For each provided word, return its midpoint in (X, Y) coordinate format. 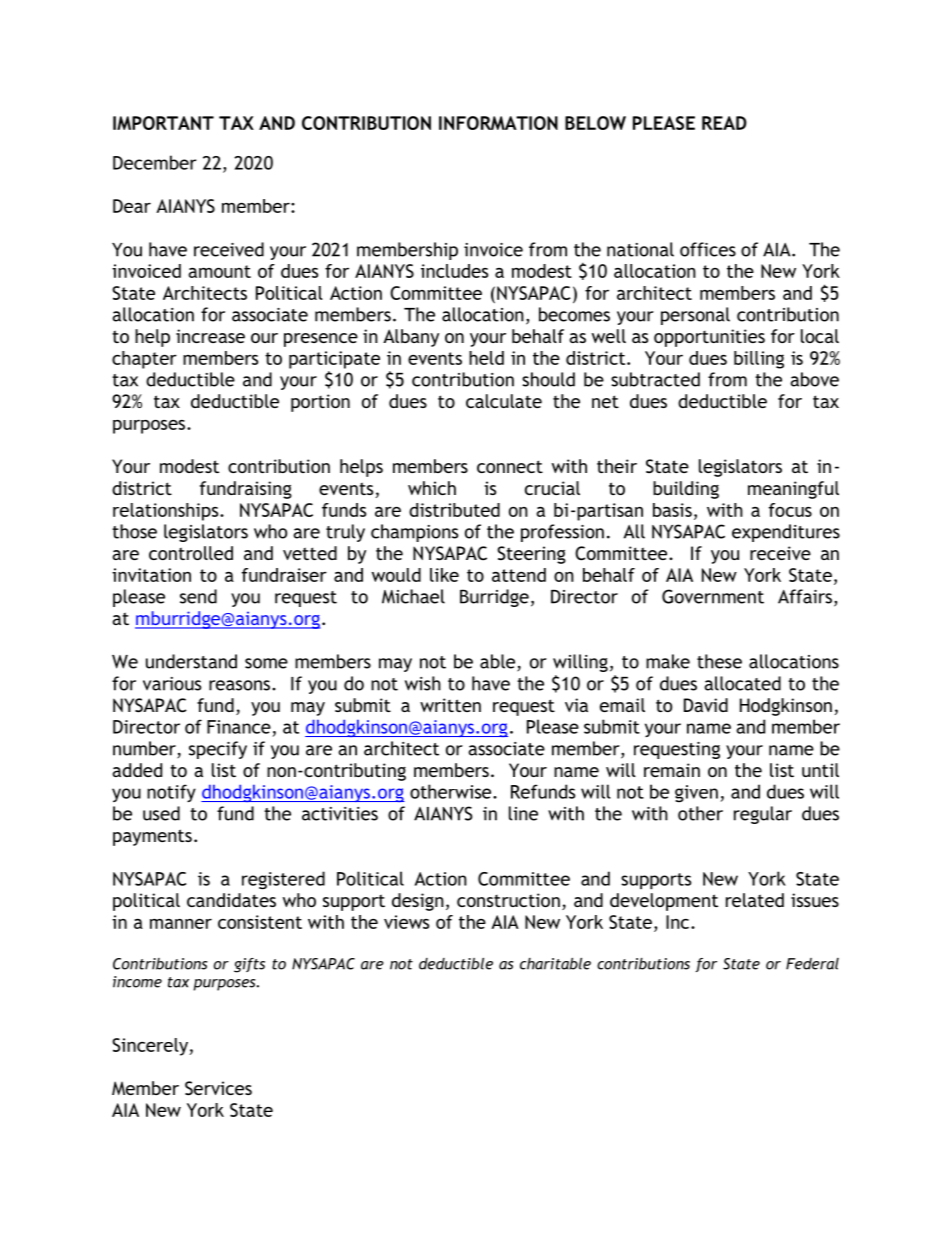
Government (713, 596)
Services (218, 1088)
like (444, 575)
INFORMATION (498, 123)
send (198, 596)
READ (724, 123)
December (154, 162)
